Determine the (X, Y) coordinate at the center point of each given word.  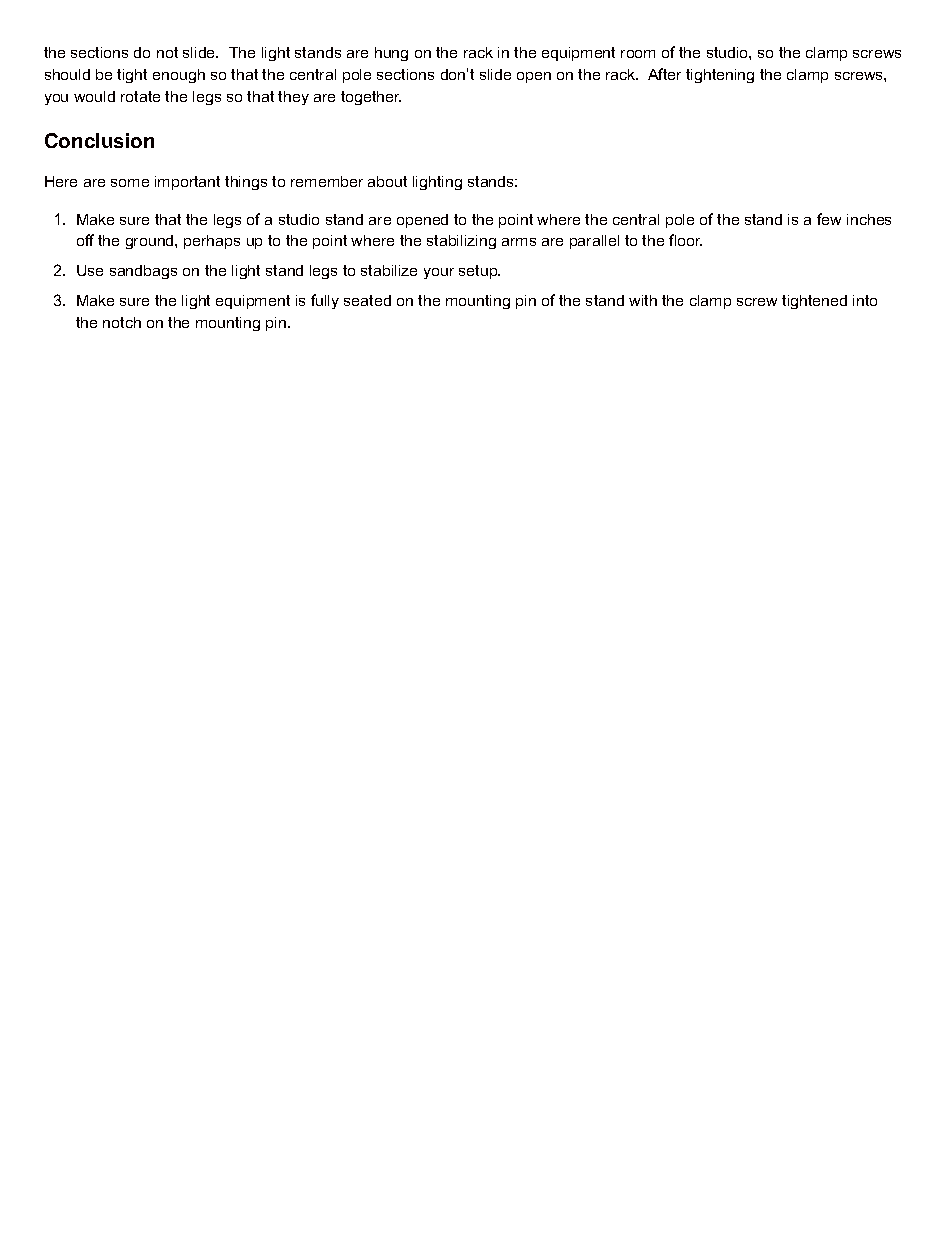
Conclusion (99, 140)
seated (367, 300)
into (865, 300)
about (387, 181)
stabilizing (461, 242)
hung (391, 54)
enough (179, 76)
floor (685, 240)
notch (122, 322)
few (829, 219)
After (664, 74)
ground (151, 242)
